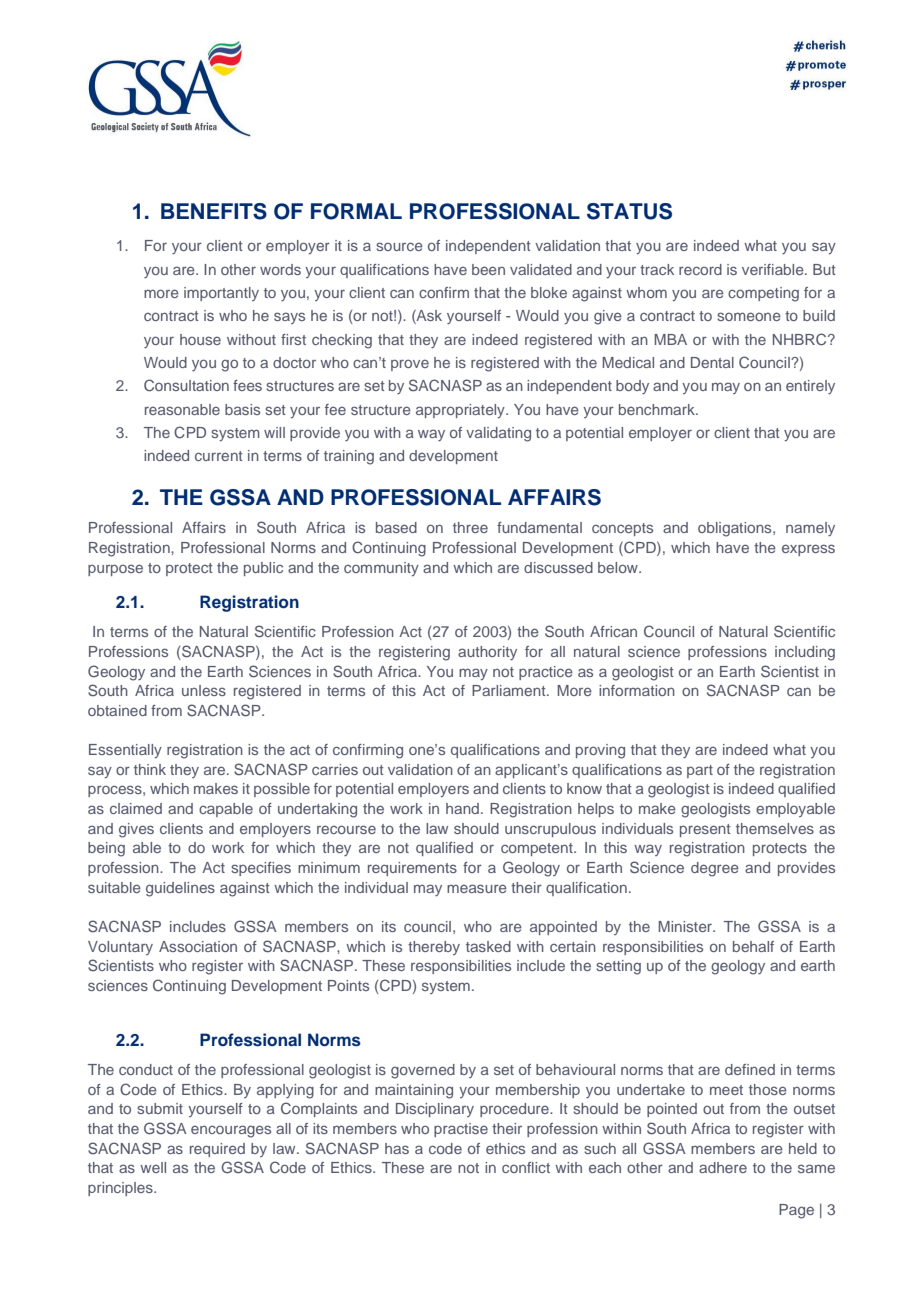  I want to click on unless, so click(204, 690).
